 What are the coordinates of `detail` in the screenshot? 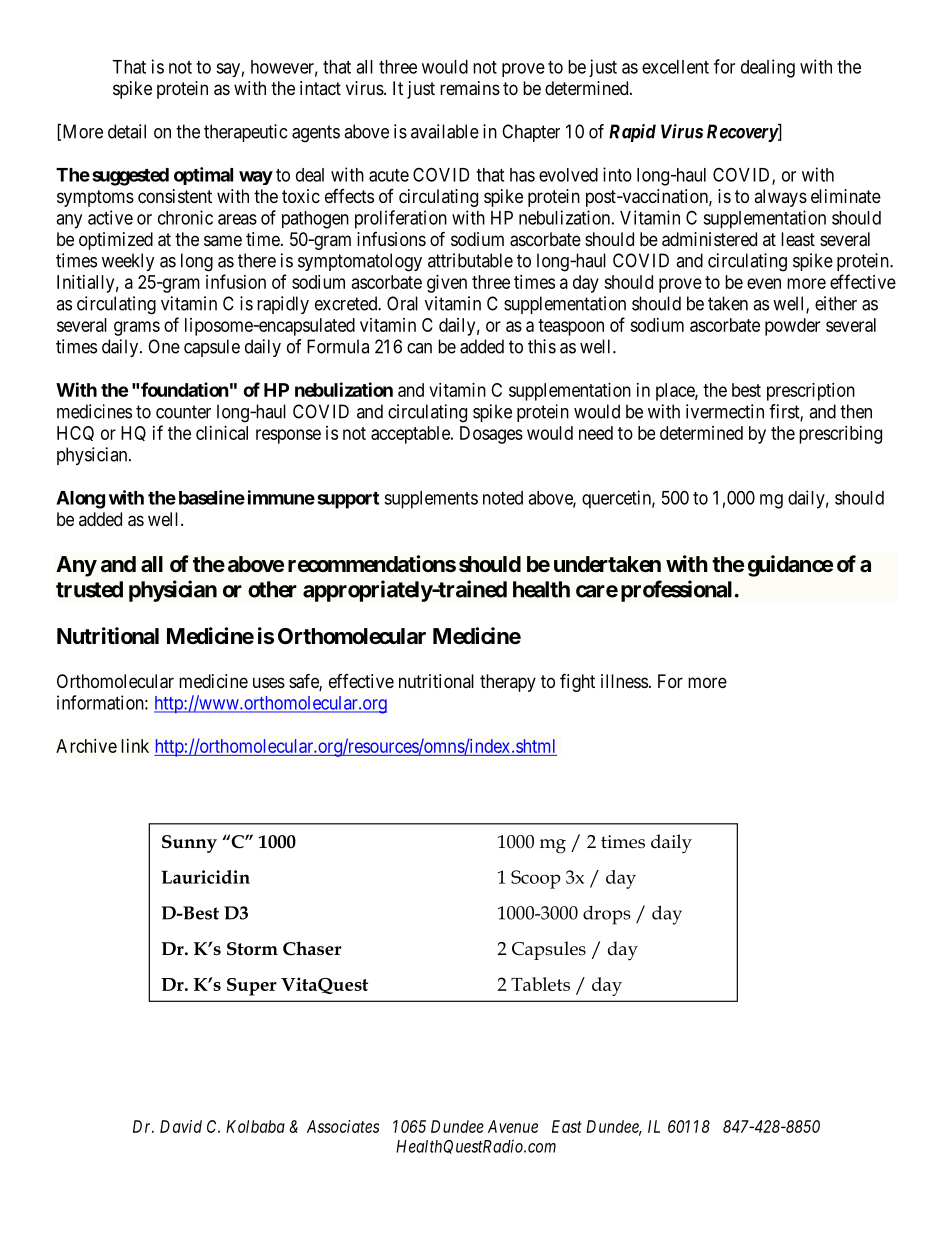 It's located at (127, 131).
